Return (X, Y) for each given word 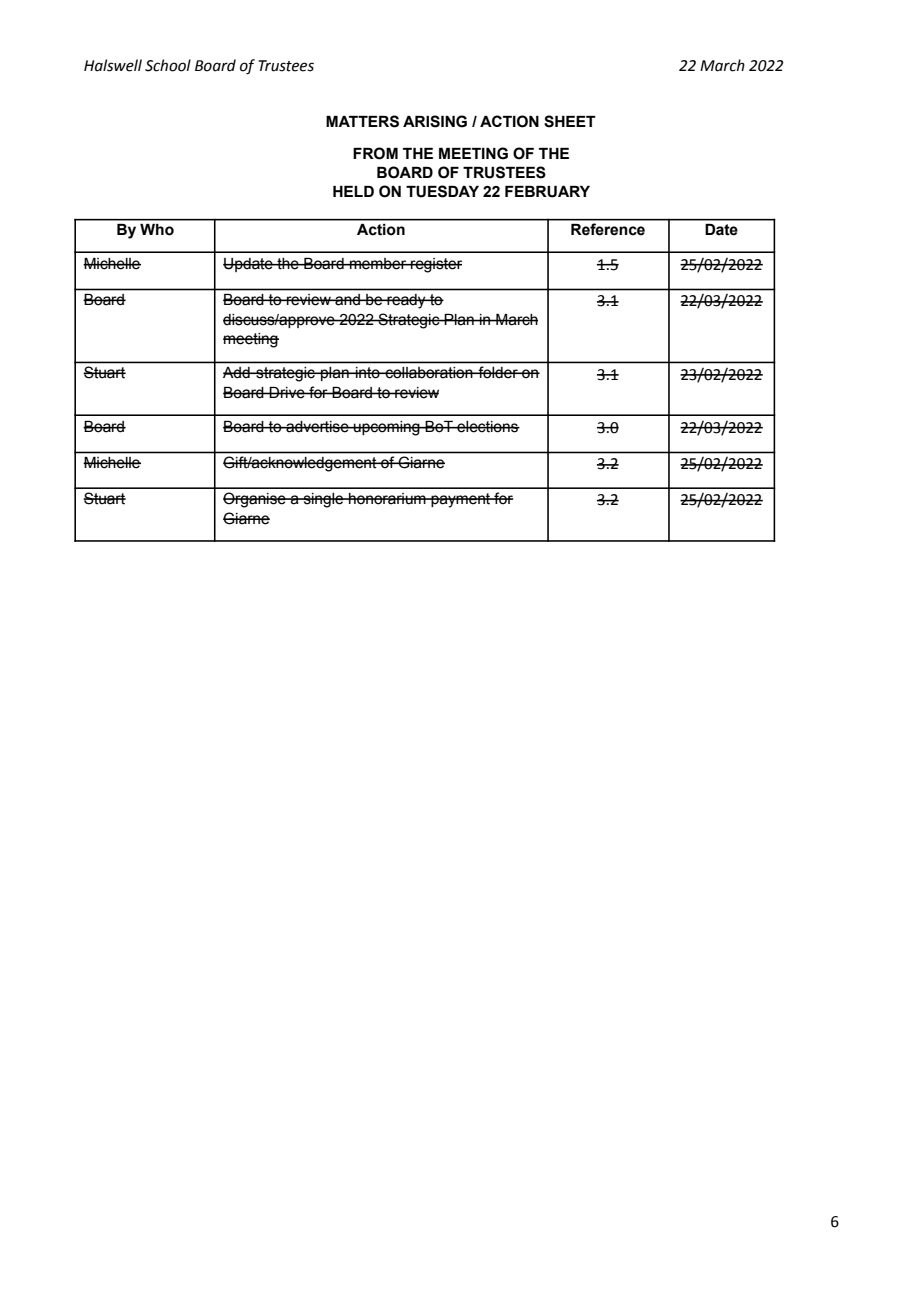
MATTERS (362, 121)
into (368, 372)
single (323, 500)
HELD (353, 191)
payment (461, 500)
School (168, 65)
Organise (255, 500)
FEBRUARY (547, 192)
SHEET (570, 121)
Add (237, 372)
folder (498, 372)
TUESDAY (442, 191)
